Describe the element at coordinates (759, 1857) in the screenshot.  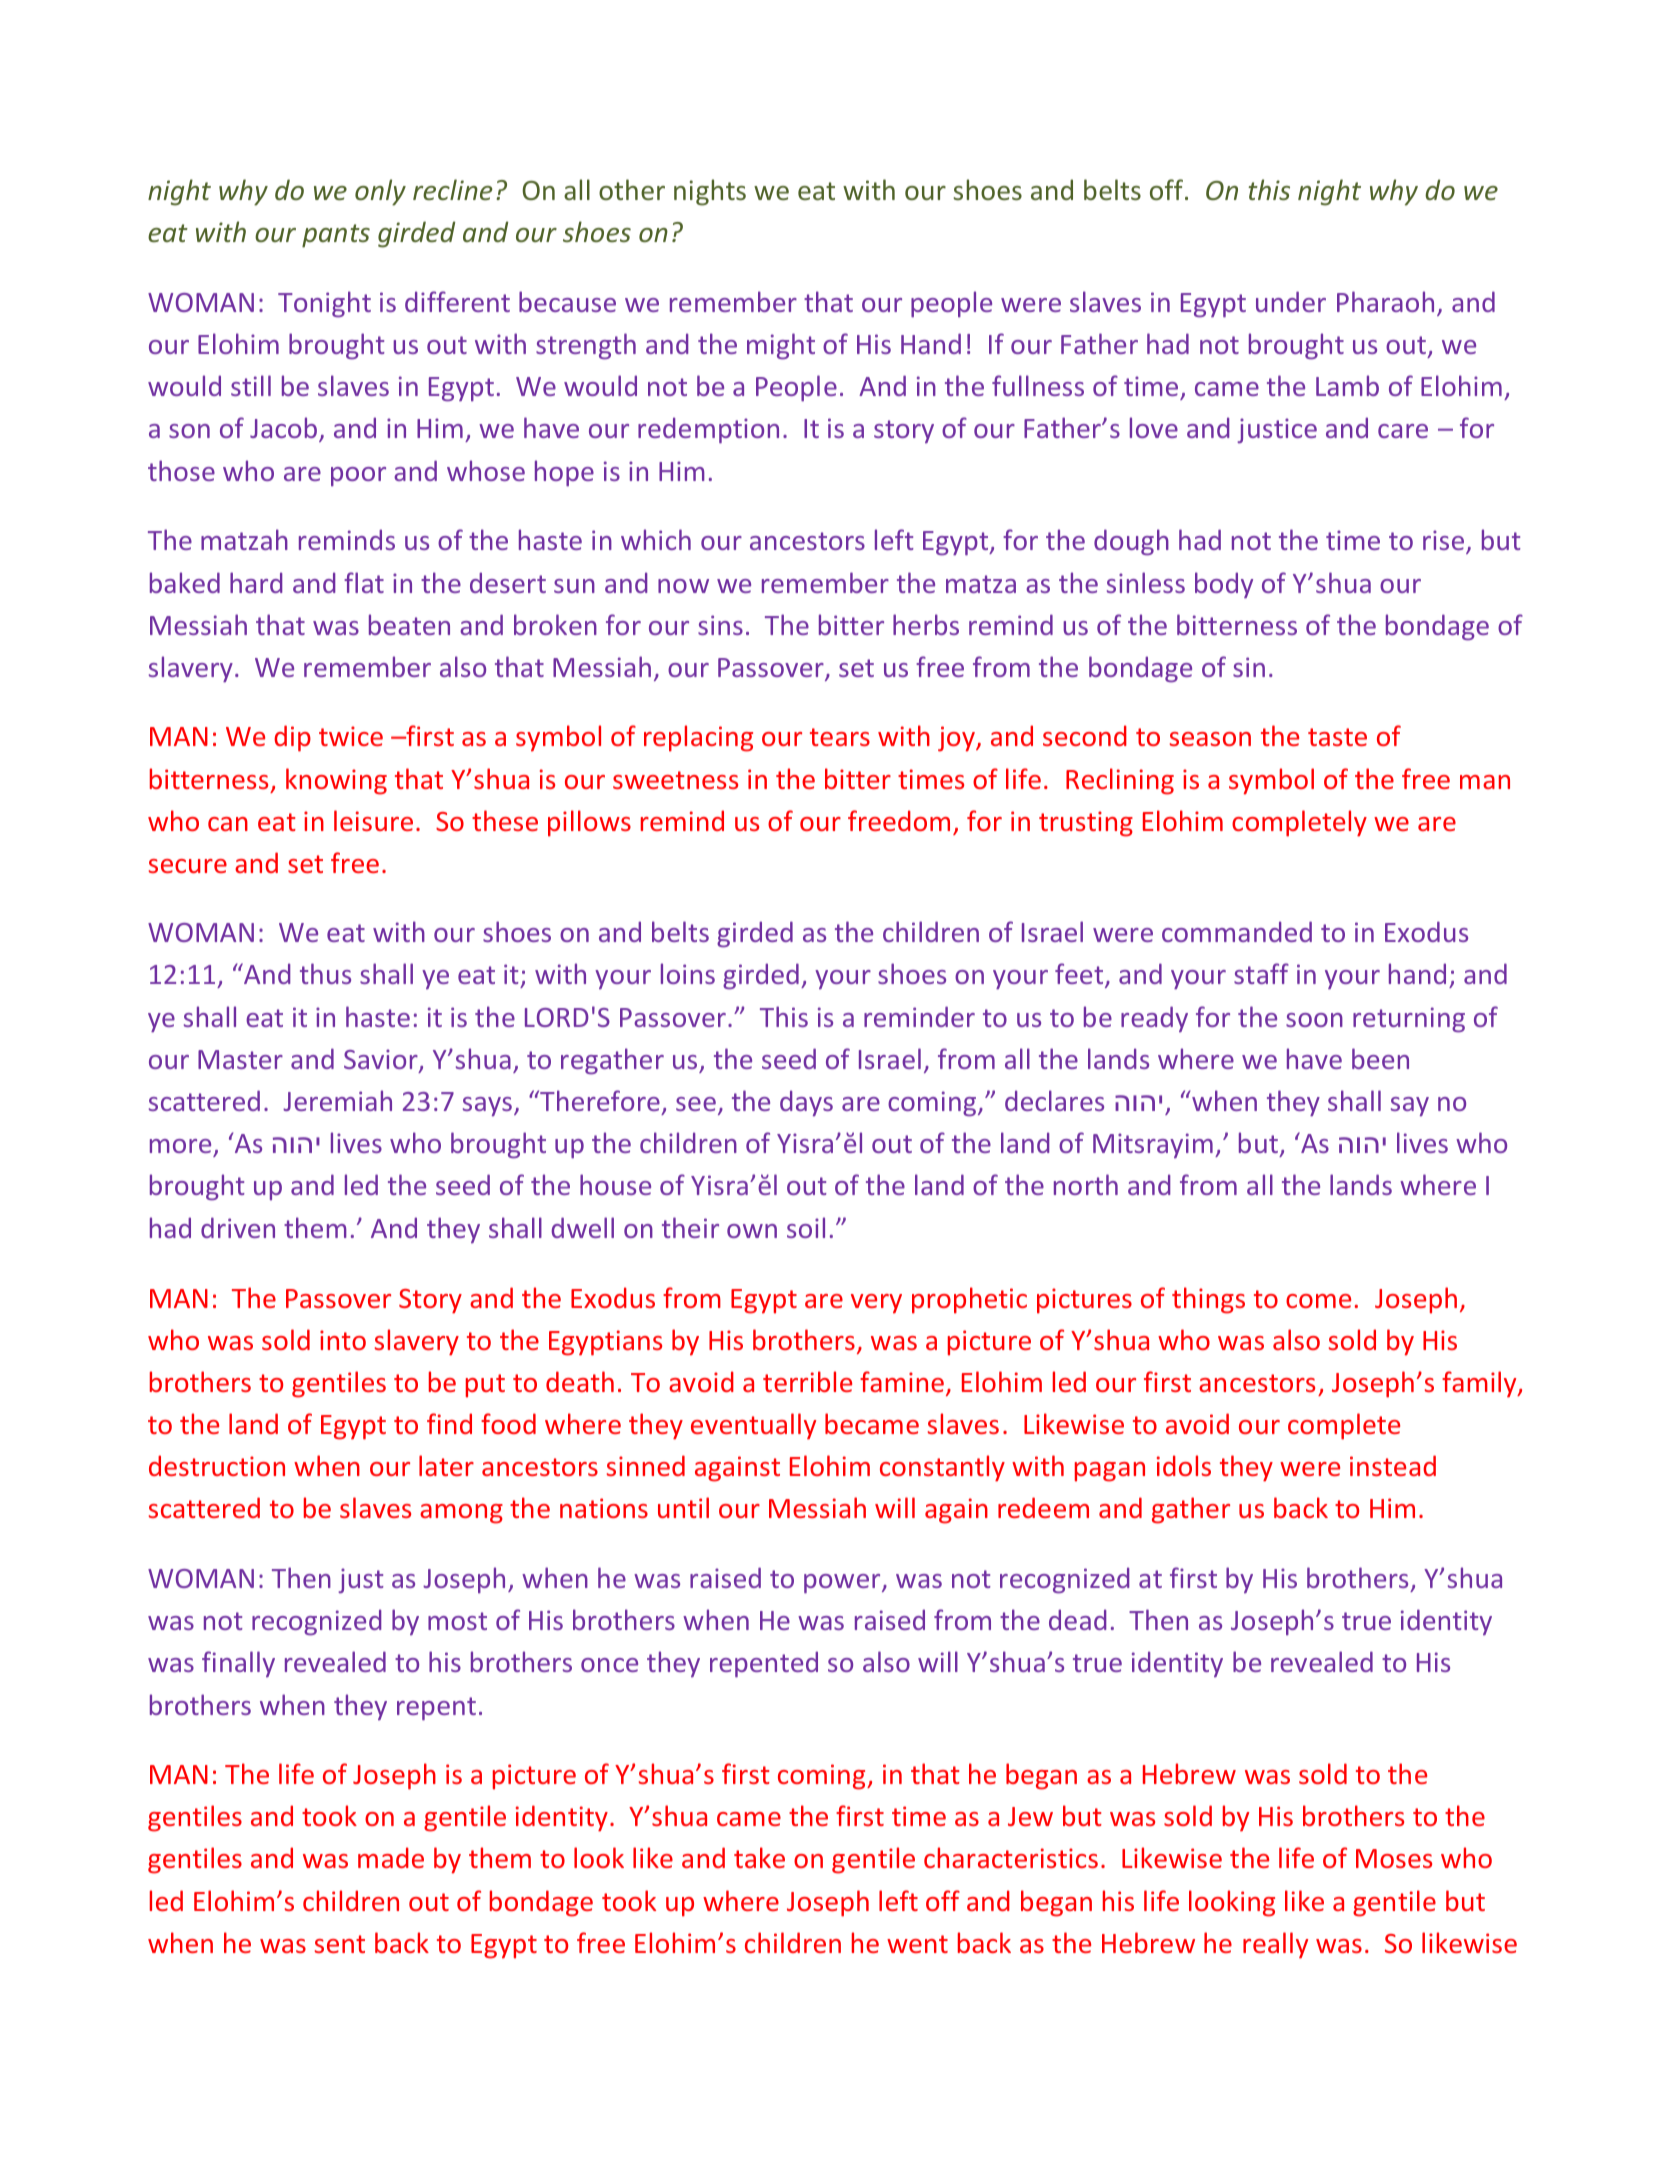
I see `take` at that location.
